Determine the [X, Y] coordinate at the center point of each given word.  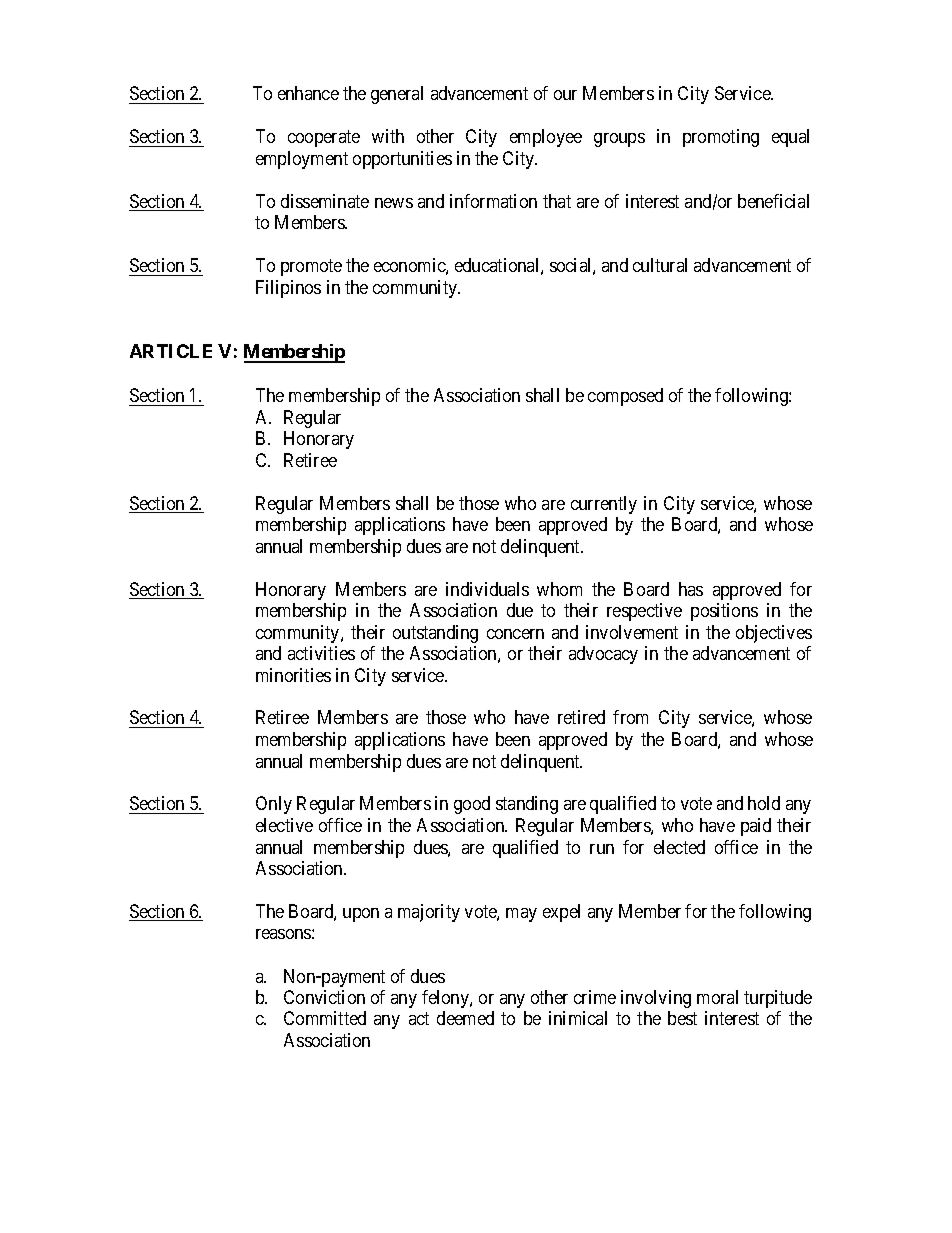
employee [546, 138]
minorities [293, 675]
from [630, 717]
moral [717, 997]
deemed [465, 1018]
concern [515, 634]
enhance [308, 93]
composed [625, 397]
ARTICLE [171, 351]
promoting [721, 138]
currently [604, 505]
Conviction [324, 997]
